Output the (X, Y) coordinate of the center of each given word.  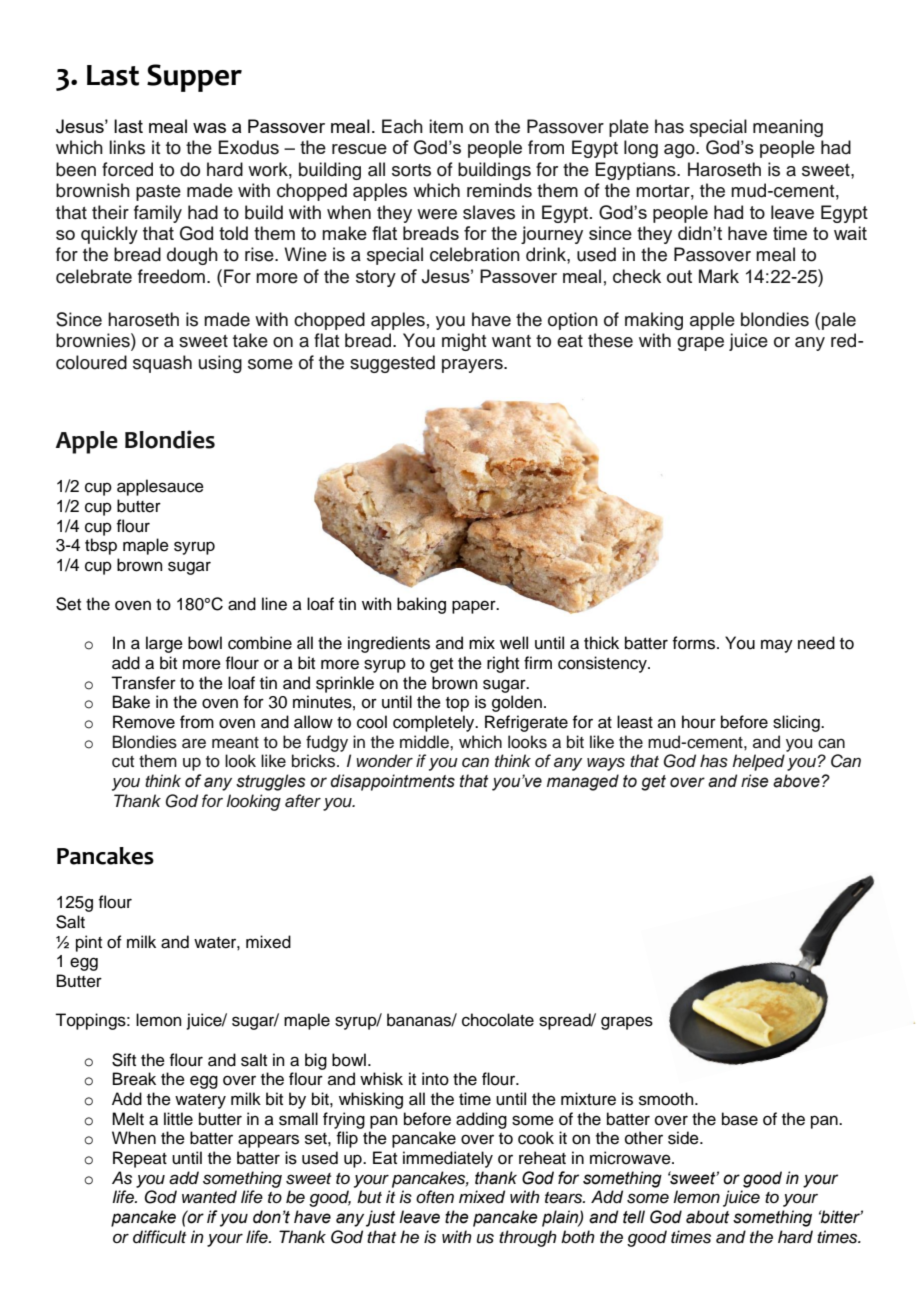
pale (839, 321)
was (209, 128)
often (435, 1197)
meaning (788, 128)
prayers (473, 366)
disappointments (392, 782)
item (446, 126)
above (796, 781)
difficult (159, 1237)
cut (123, 762)
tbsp (101, 546)
